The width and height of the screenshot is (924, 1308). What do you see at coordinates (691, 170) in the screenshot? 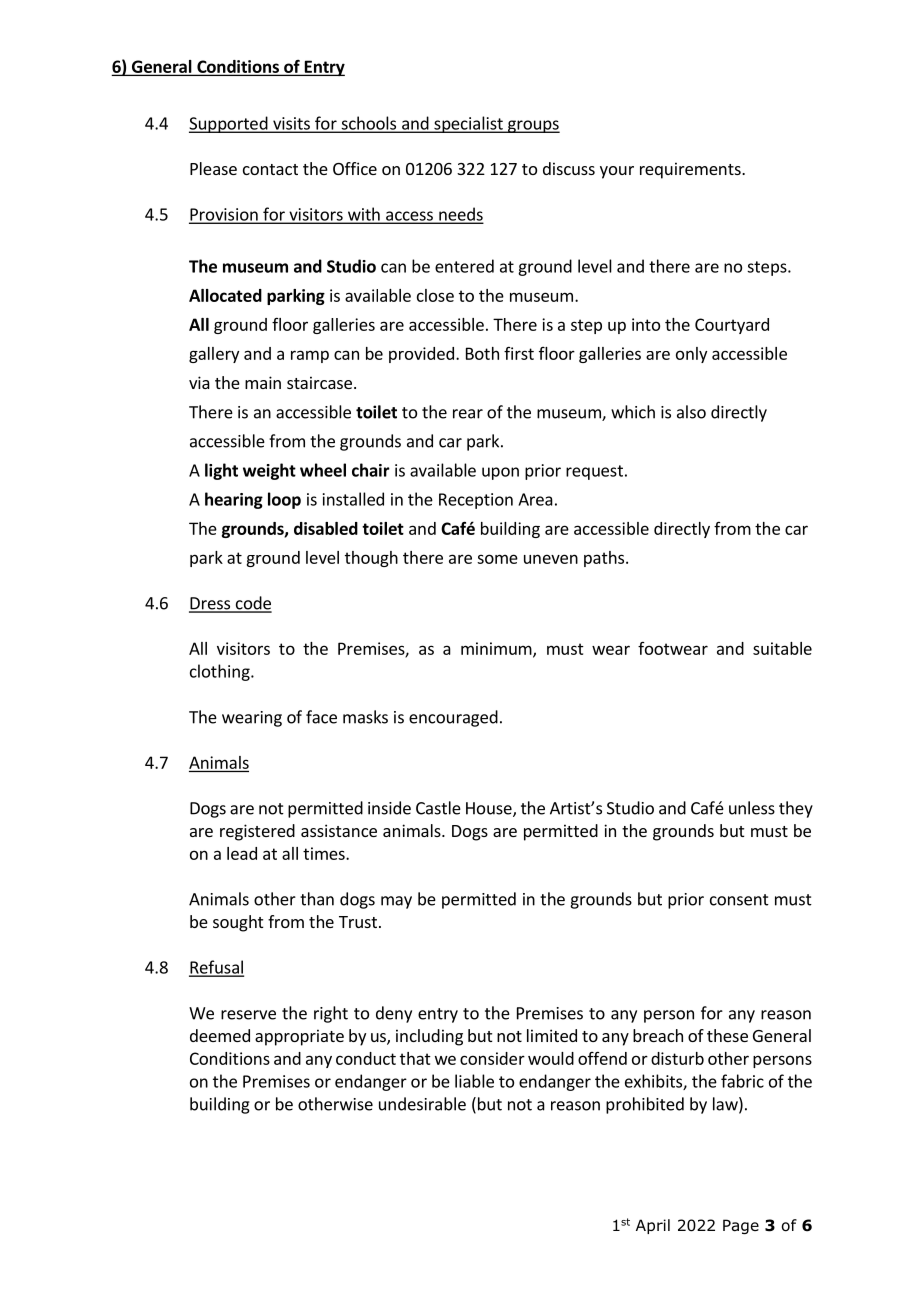
I see `requirements` at bounding box center [691, 170].
